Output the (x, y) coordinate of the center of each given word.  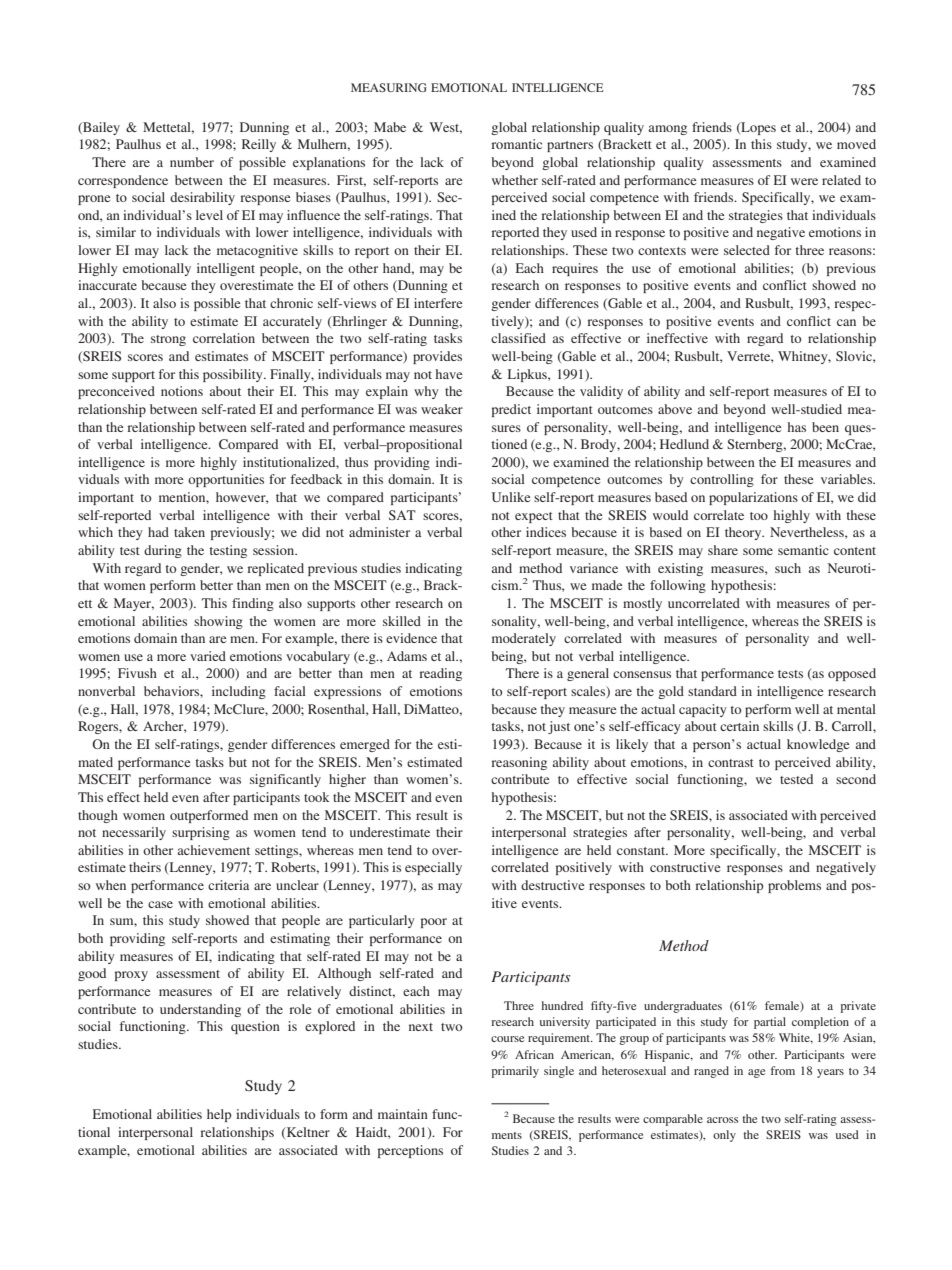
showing (218, 622)
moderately (524, 639)
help (219, 1115)
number (192, 162)
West (445, 128)
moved (856, 144)
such (788, 568)
